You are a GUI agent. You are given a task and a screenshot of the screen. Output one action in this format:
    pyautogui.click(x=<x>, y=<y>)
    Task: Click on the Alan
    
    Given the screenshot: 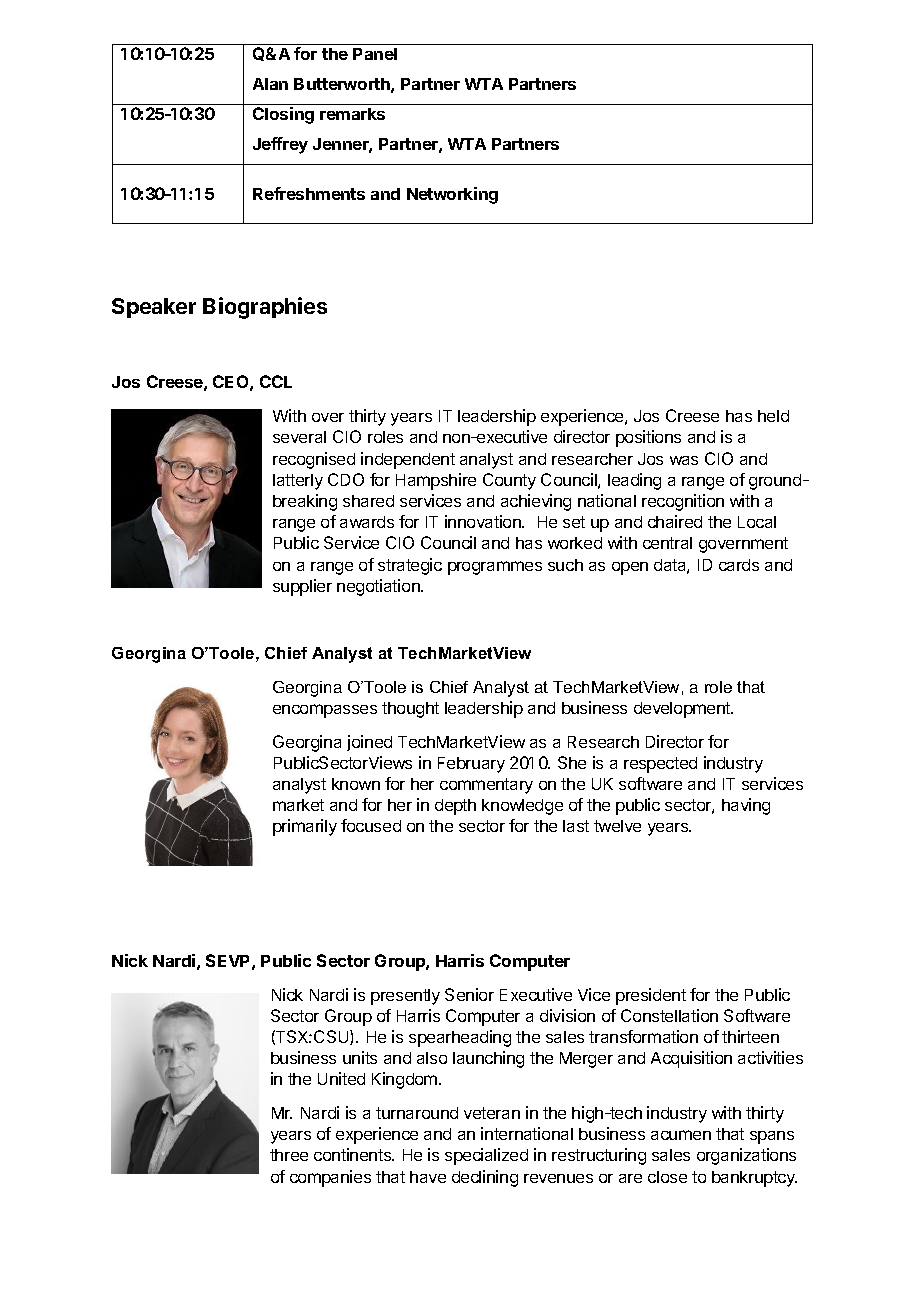 What is the action you would take?
    pyautogui.click(x=270, y=84)
